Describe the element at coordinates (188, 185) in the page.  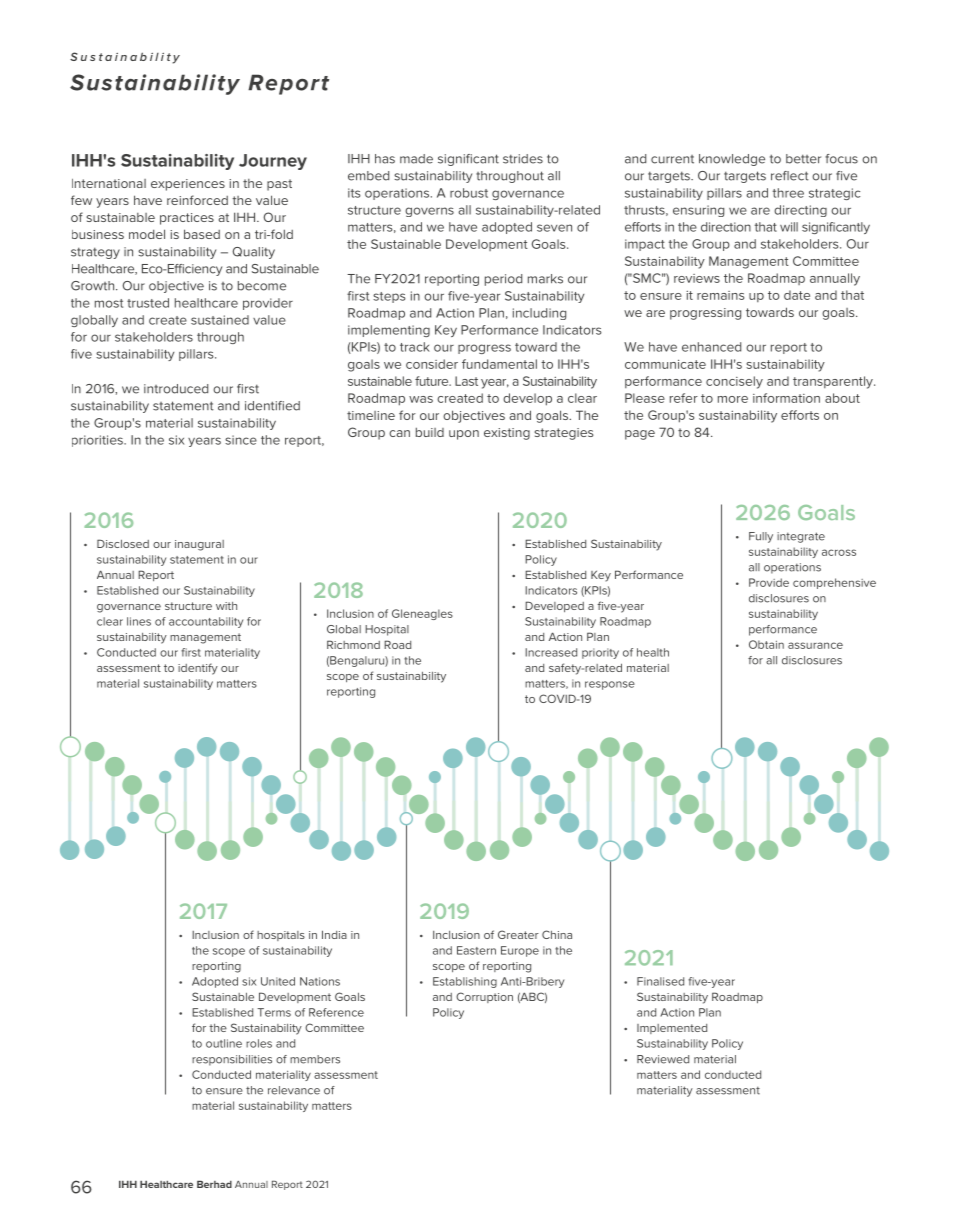
I see `experiences` at that location.
